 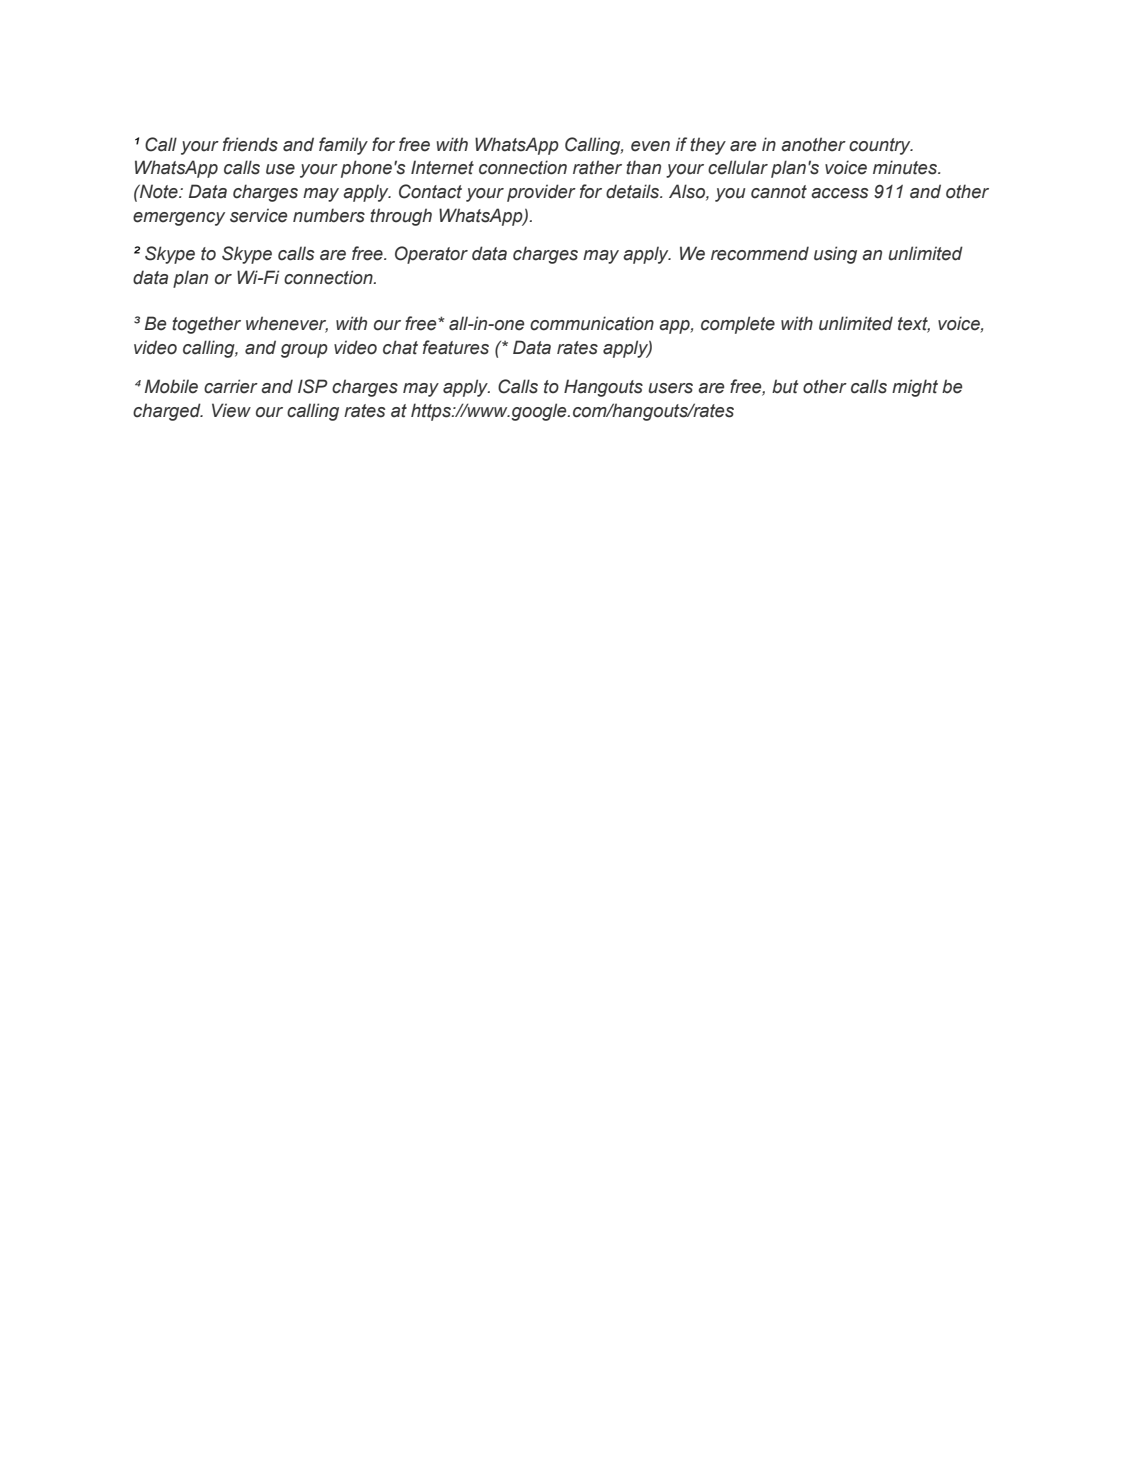 What do you see at coordinates (231, 410) in the image?
I see `View` at bounding box center [231, 410].
